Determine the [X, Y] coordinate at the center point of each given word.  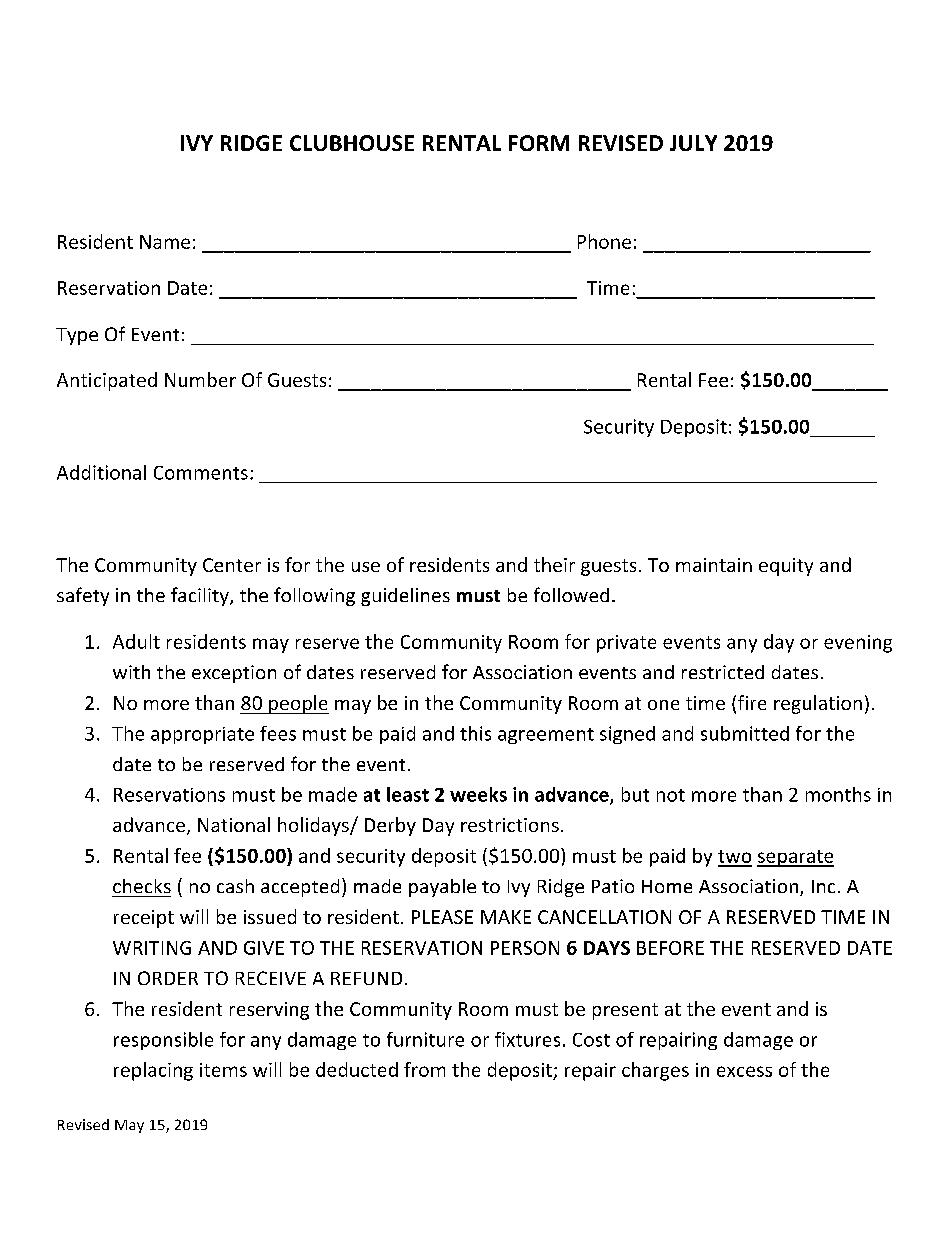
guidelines [405, 597]
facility [201, 596]
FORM [539, 143]
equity [786, 567]
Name [165, 242]
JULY [693, 143]
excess [744, 1071]
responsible [163, 1041]
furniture [425, 1039]
